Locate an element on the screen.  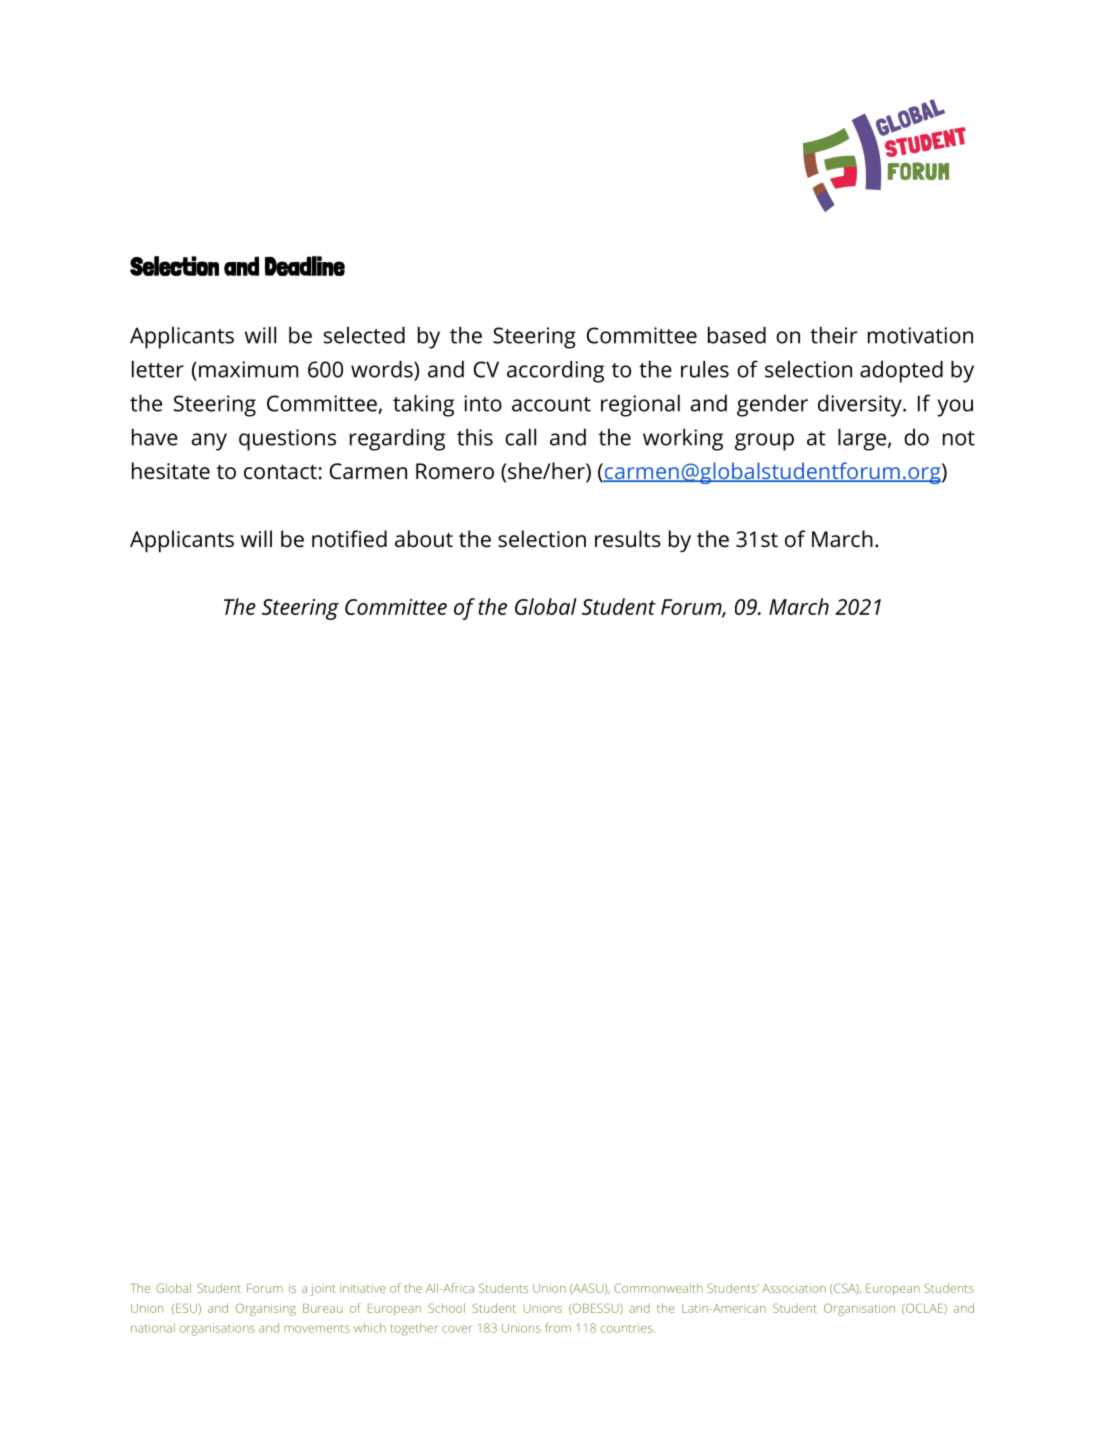
results is located at coordinates (628, 539).
